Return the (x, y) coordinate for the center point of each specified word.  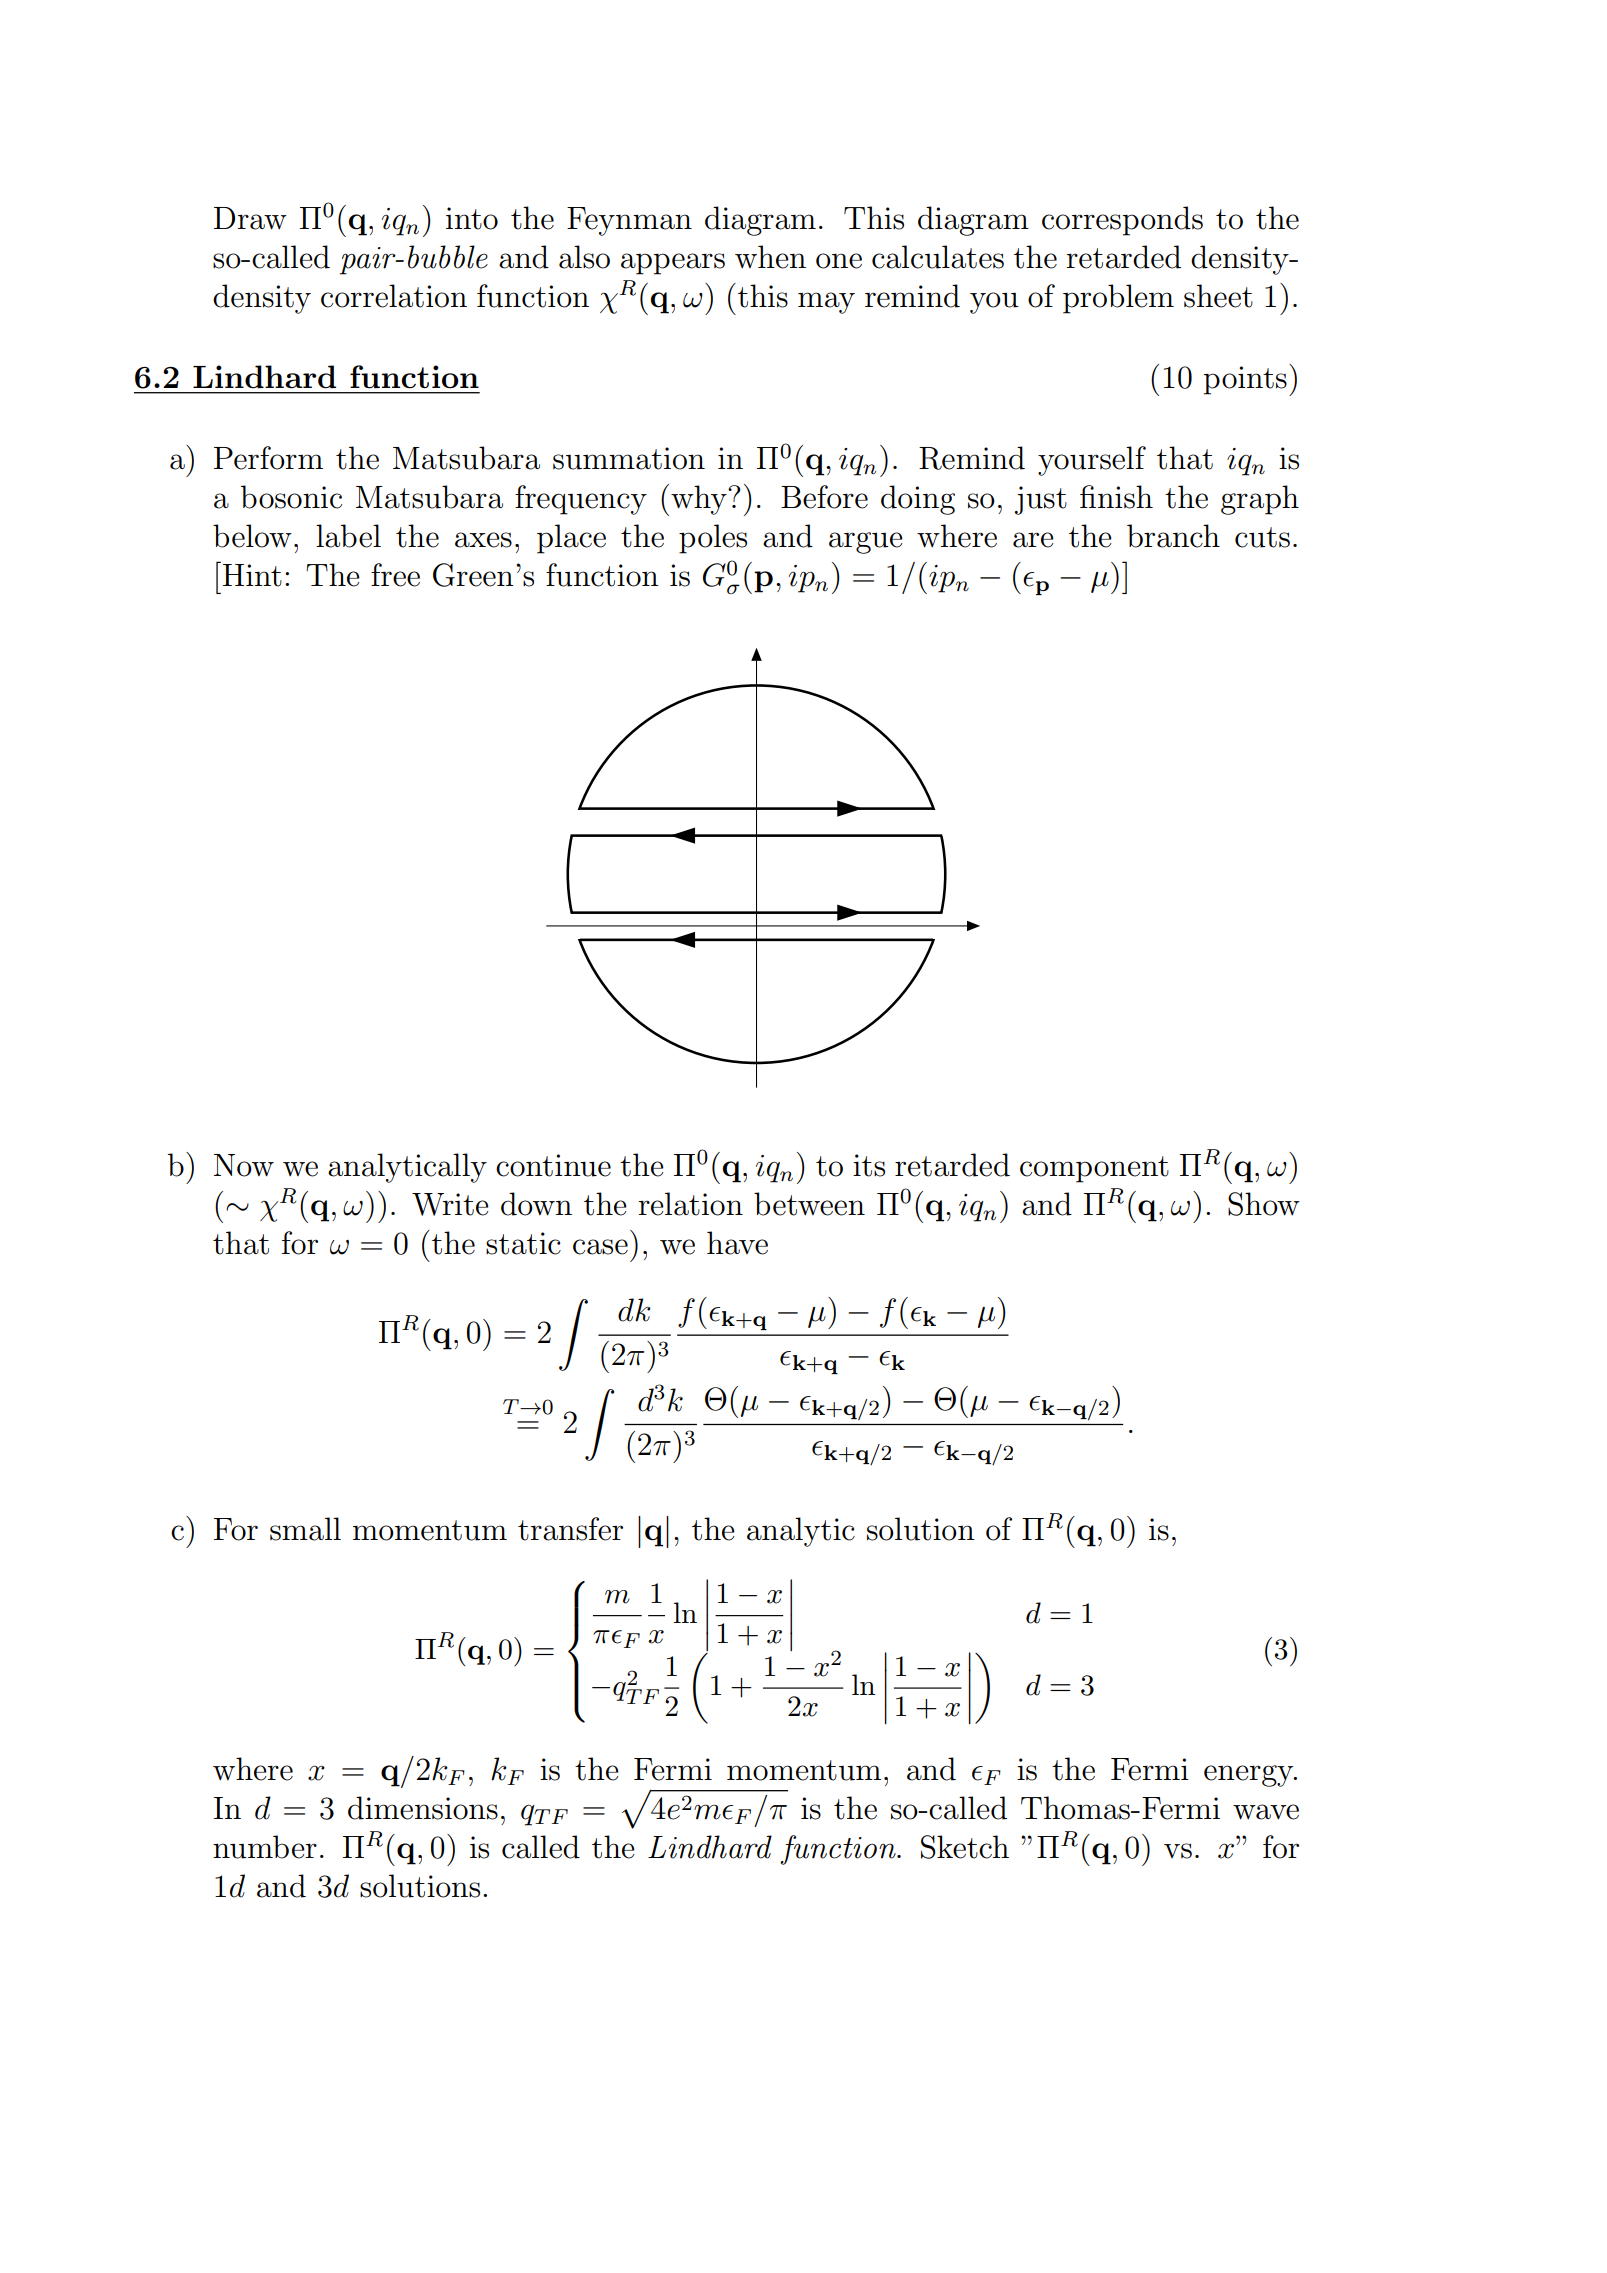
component (1094, 1169)
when (770, 257)
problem (1118, 299)
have (737, 1243)
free (395, 575)
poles (713, 539)
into (472, 218)
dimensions (423, 1808)
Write (450, 1204)
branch (1173, 536)
